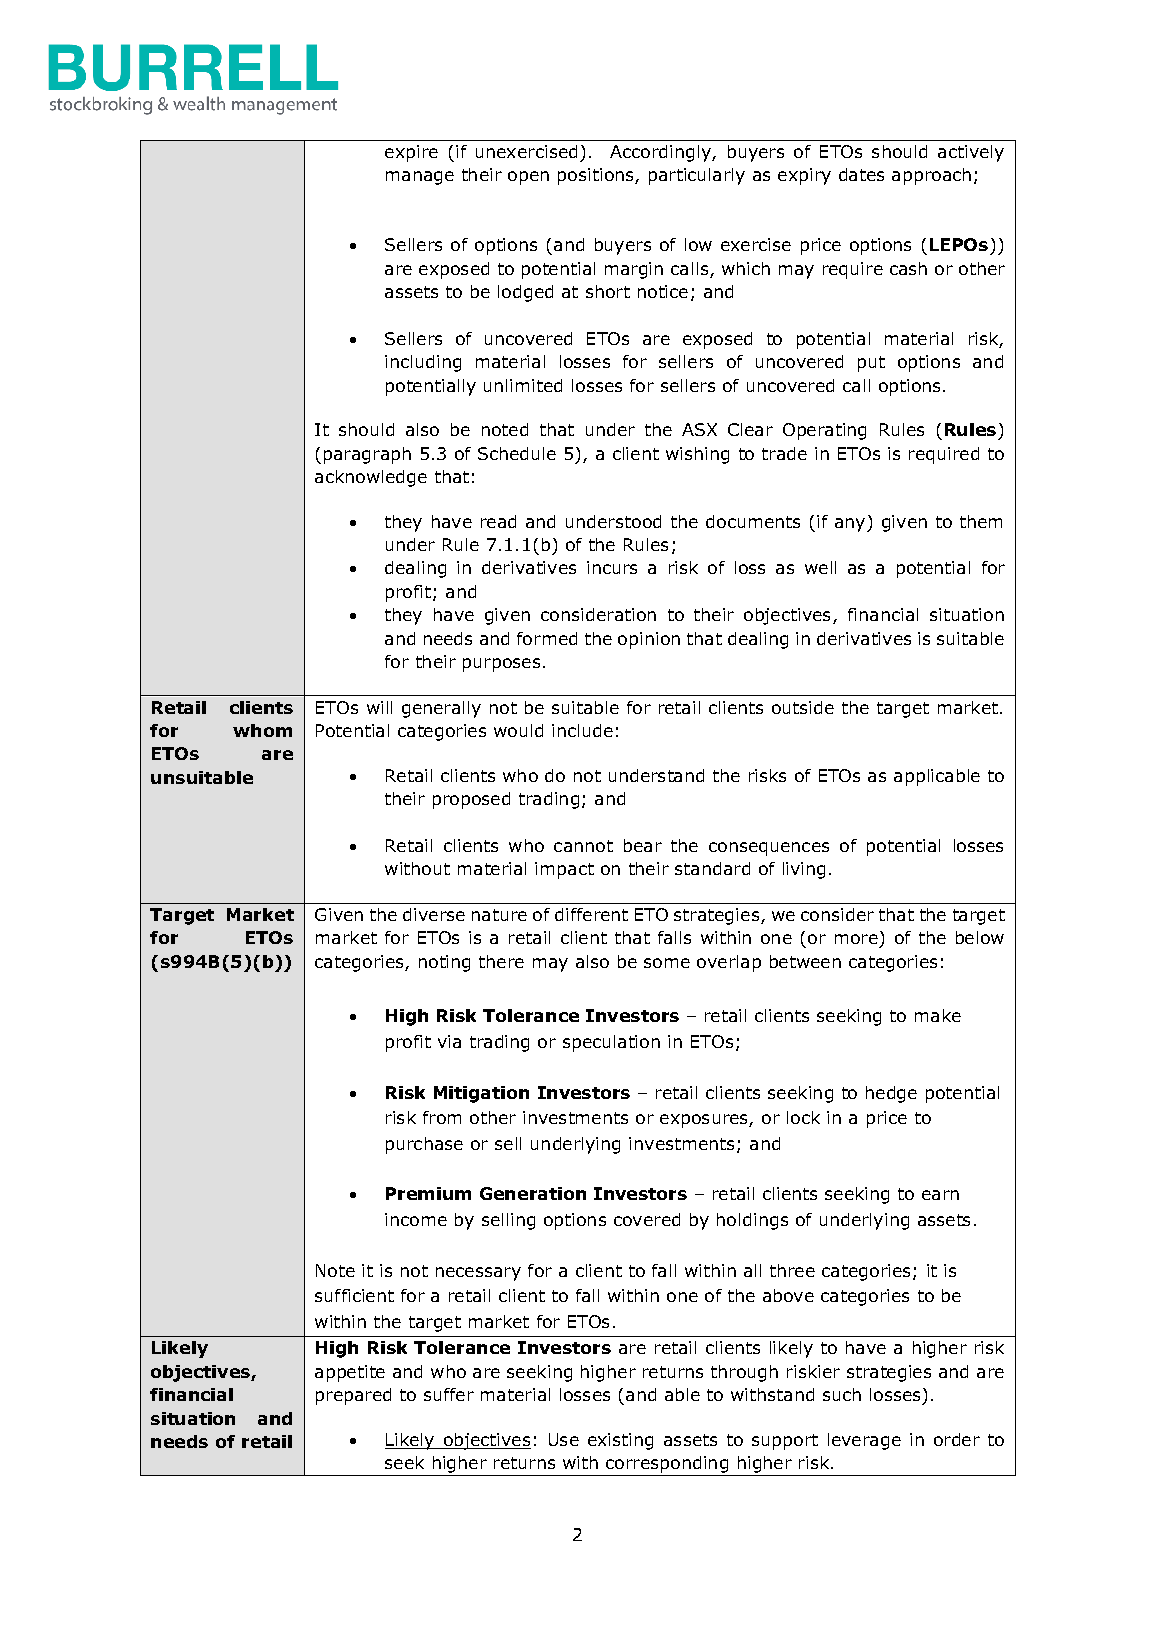 The width and height of the screenshot is (1156, 1635). I want to click on manage, so click(420, 178).
